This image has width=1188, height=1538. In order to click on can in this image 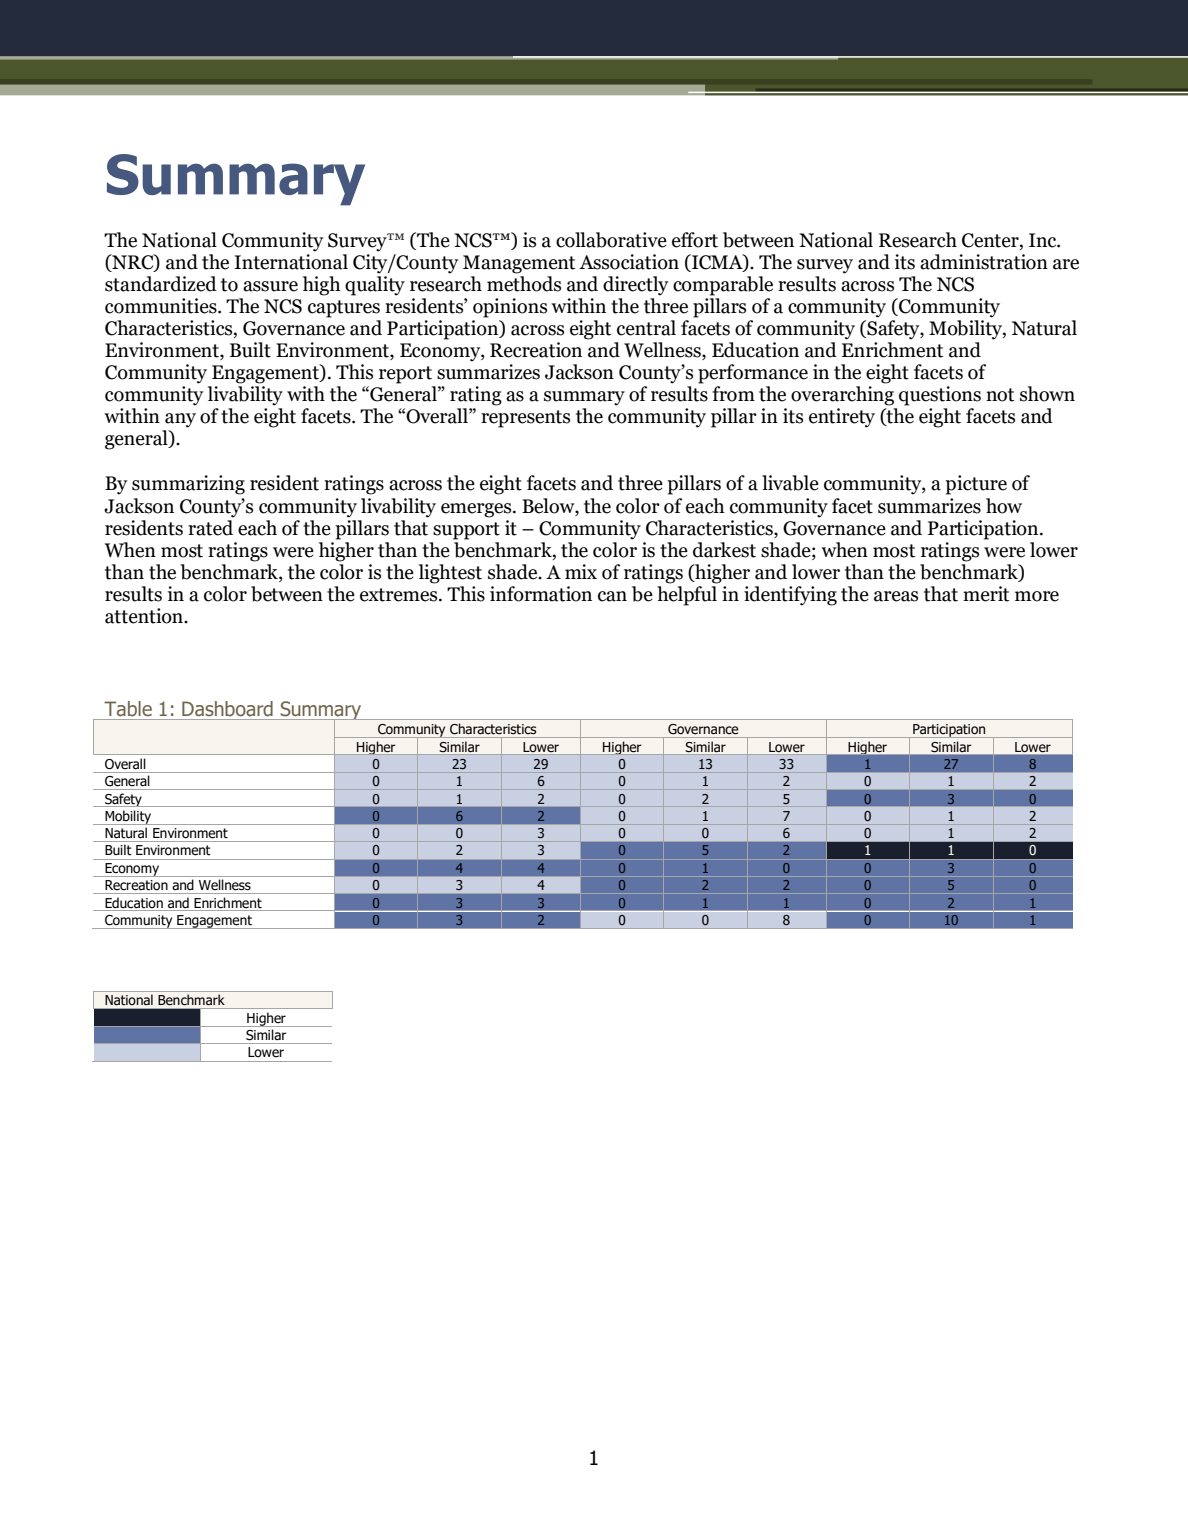, I will do `click(612, 596)`.
